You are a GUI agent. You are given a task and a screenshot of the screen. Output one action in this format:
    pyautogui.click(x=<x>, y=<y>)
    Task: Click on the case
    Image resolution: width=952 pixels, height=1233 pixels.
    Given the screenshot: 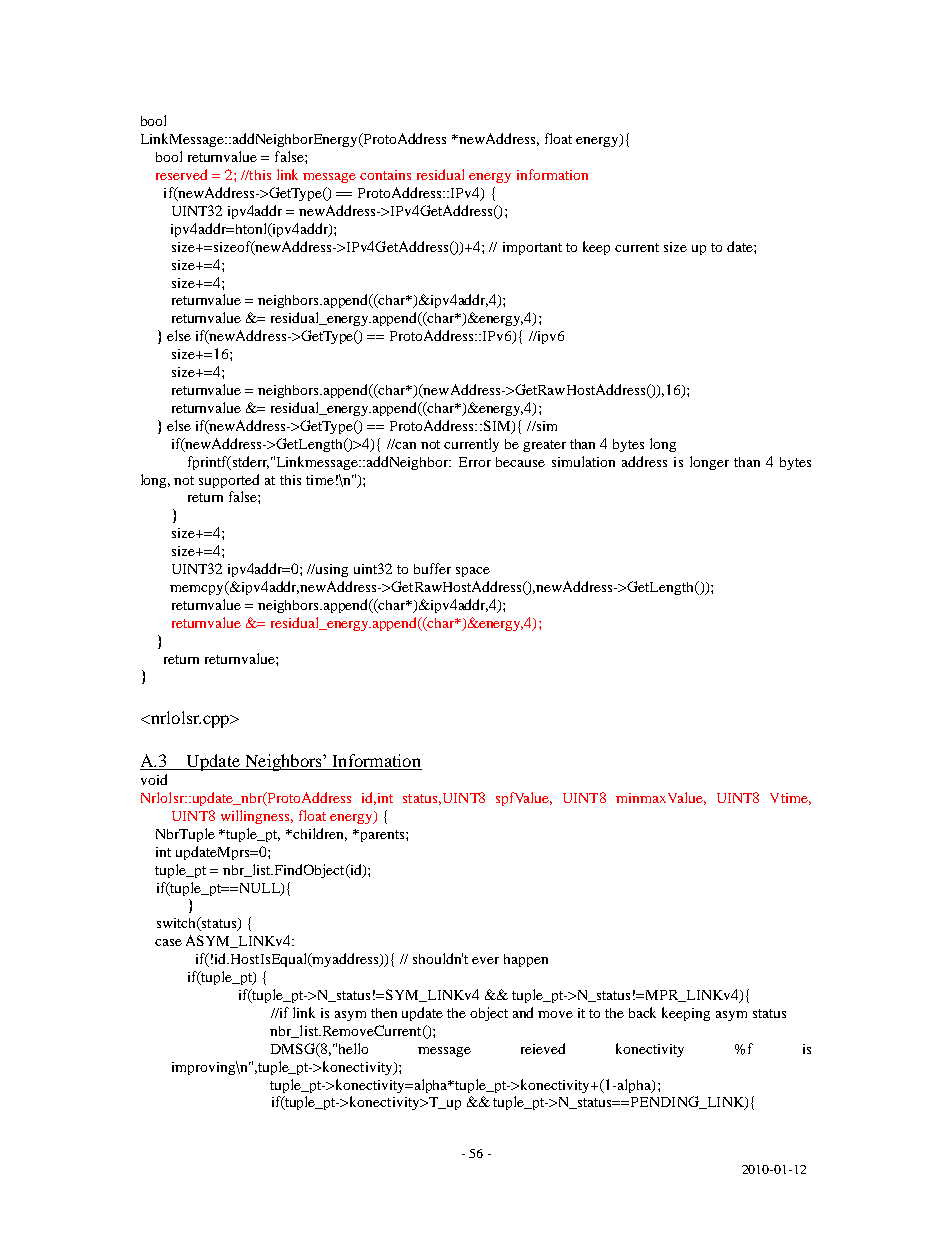 What is the action you would take?
    pyautogui.click(x=168, y=942)
